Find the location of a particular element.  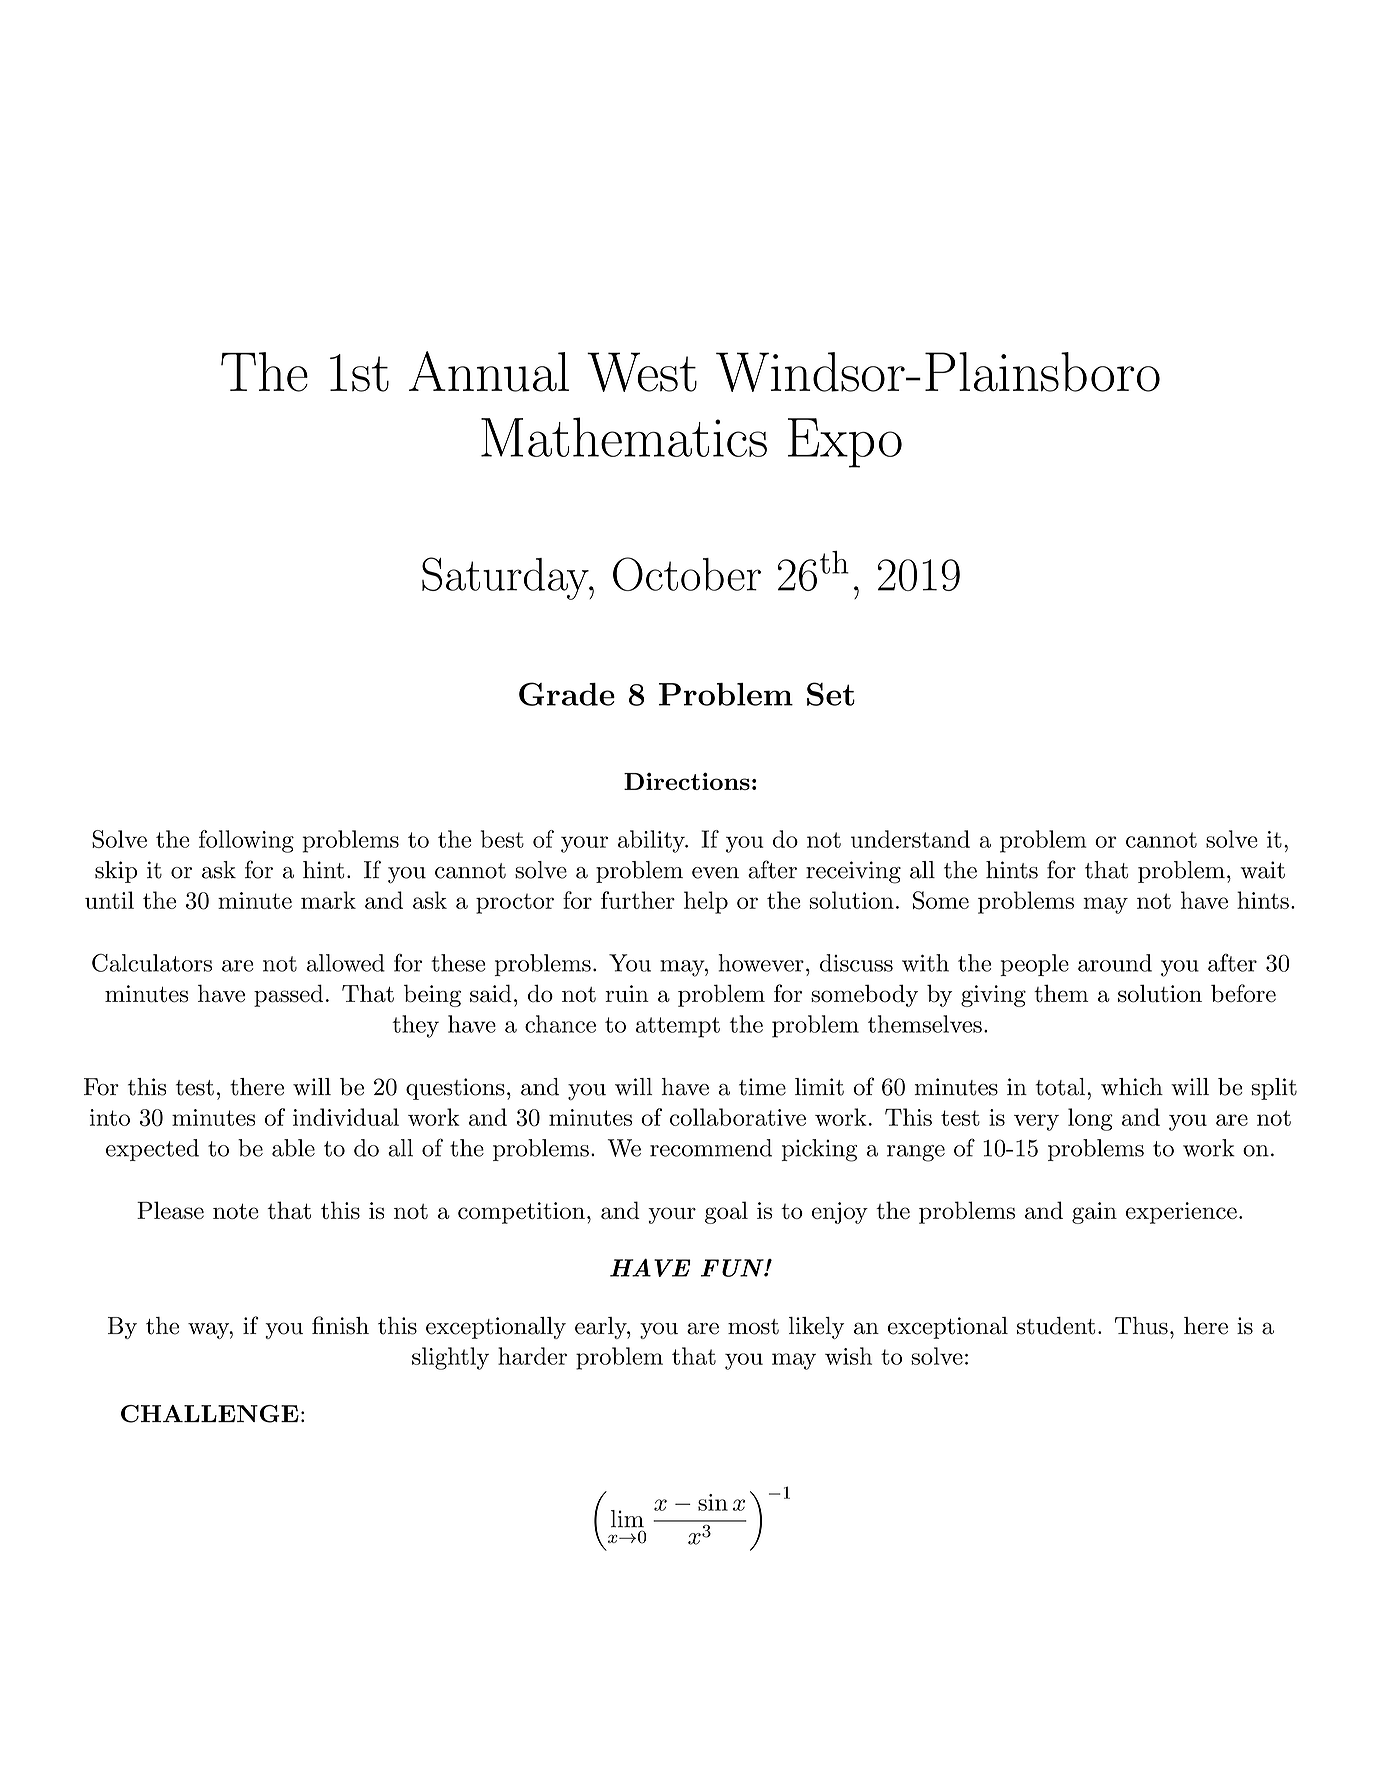

Grade is located at coordinates (567, 694).
